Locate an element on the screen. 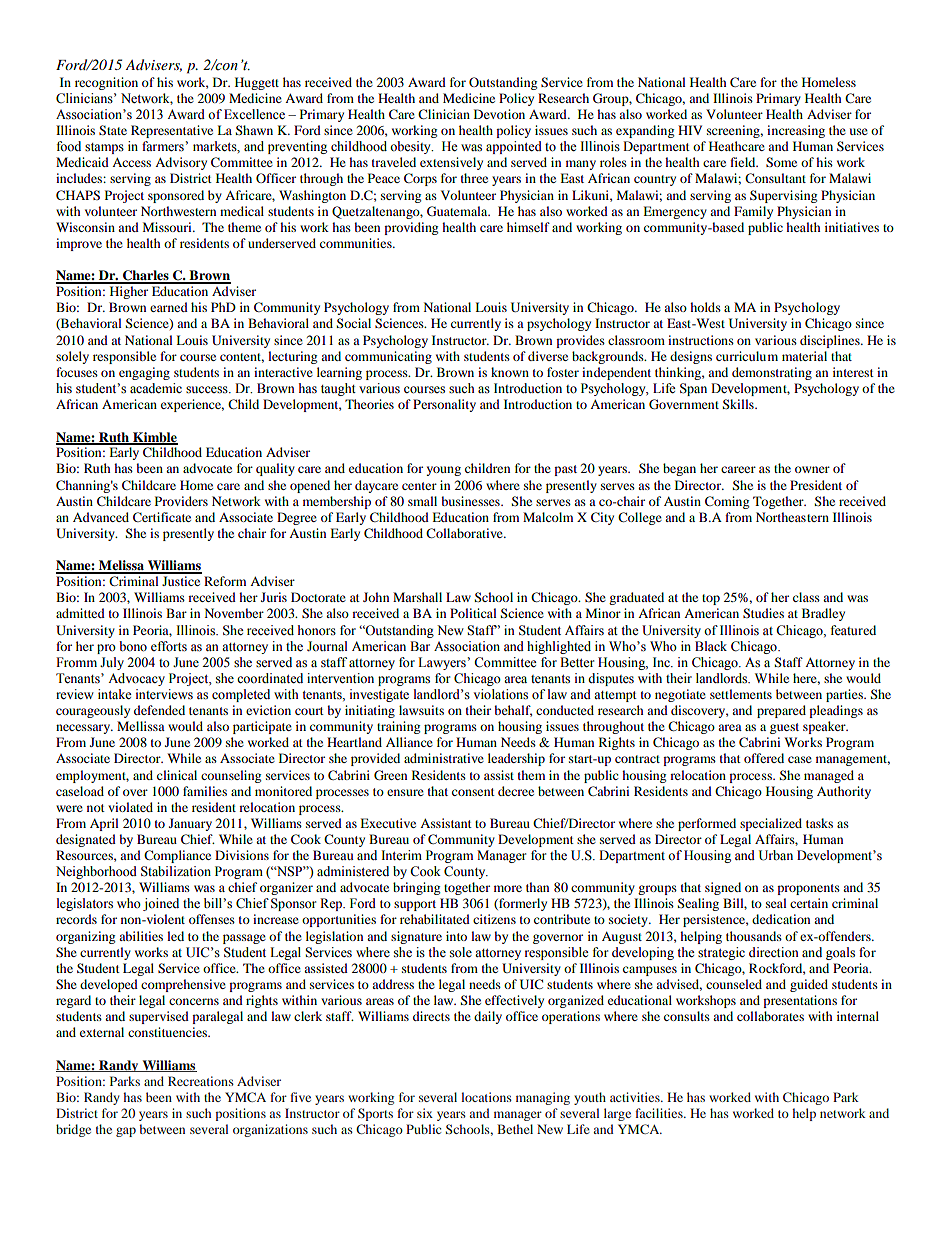 This screenshot has height=1233, width=952. Recreations is located at coordinates (201, 1081).
